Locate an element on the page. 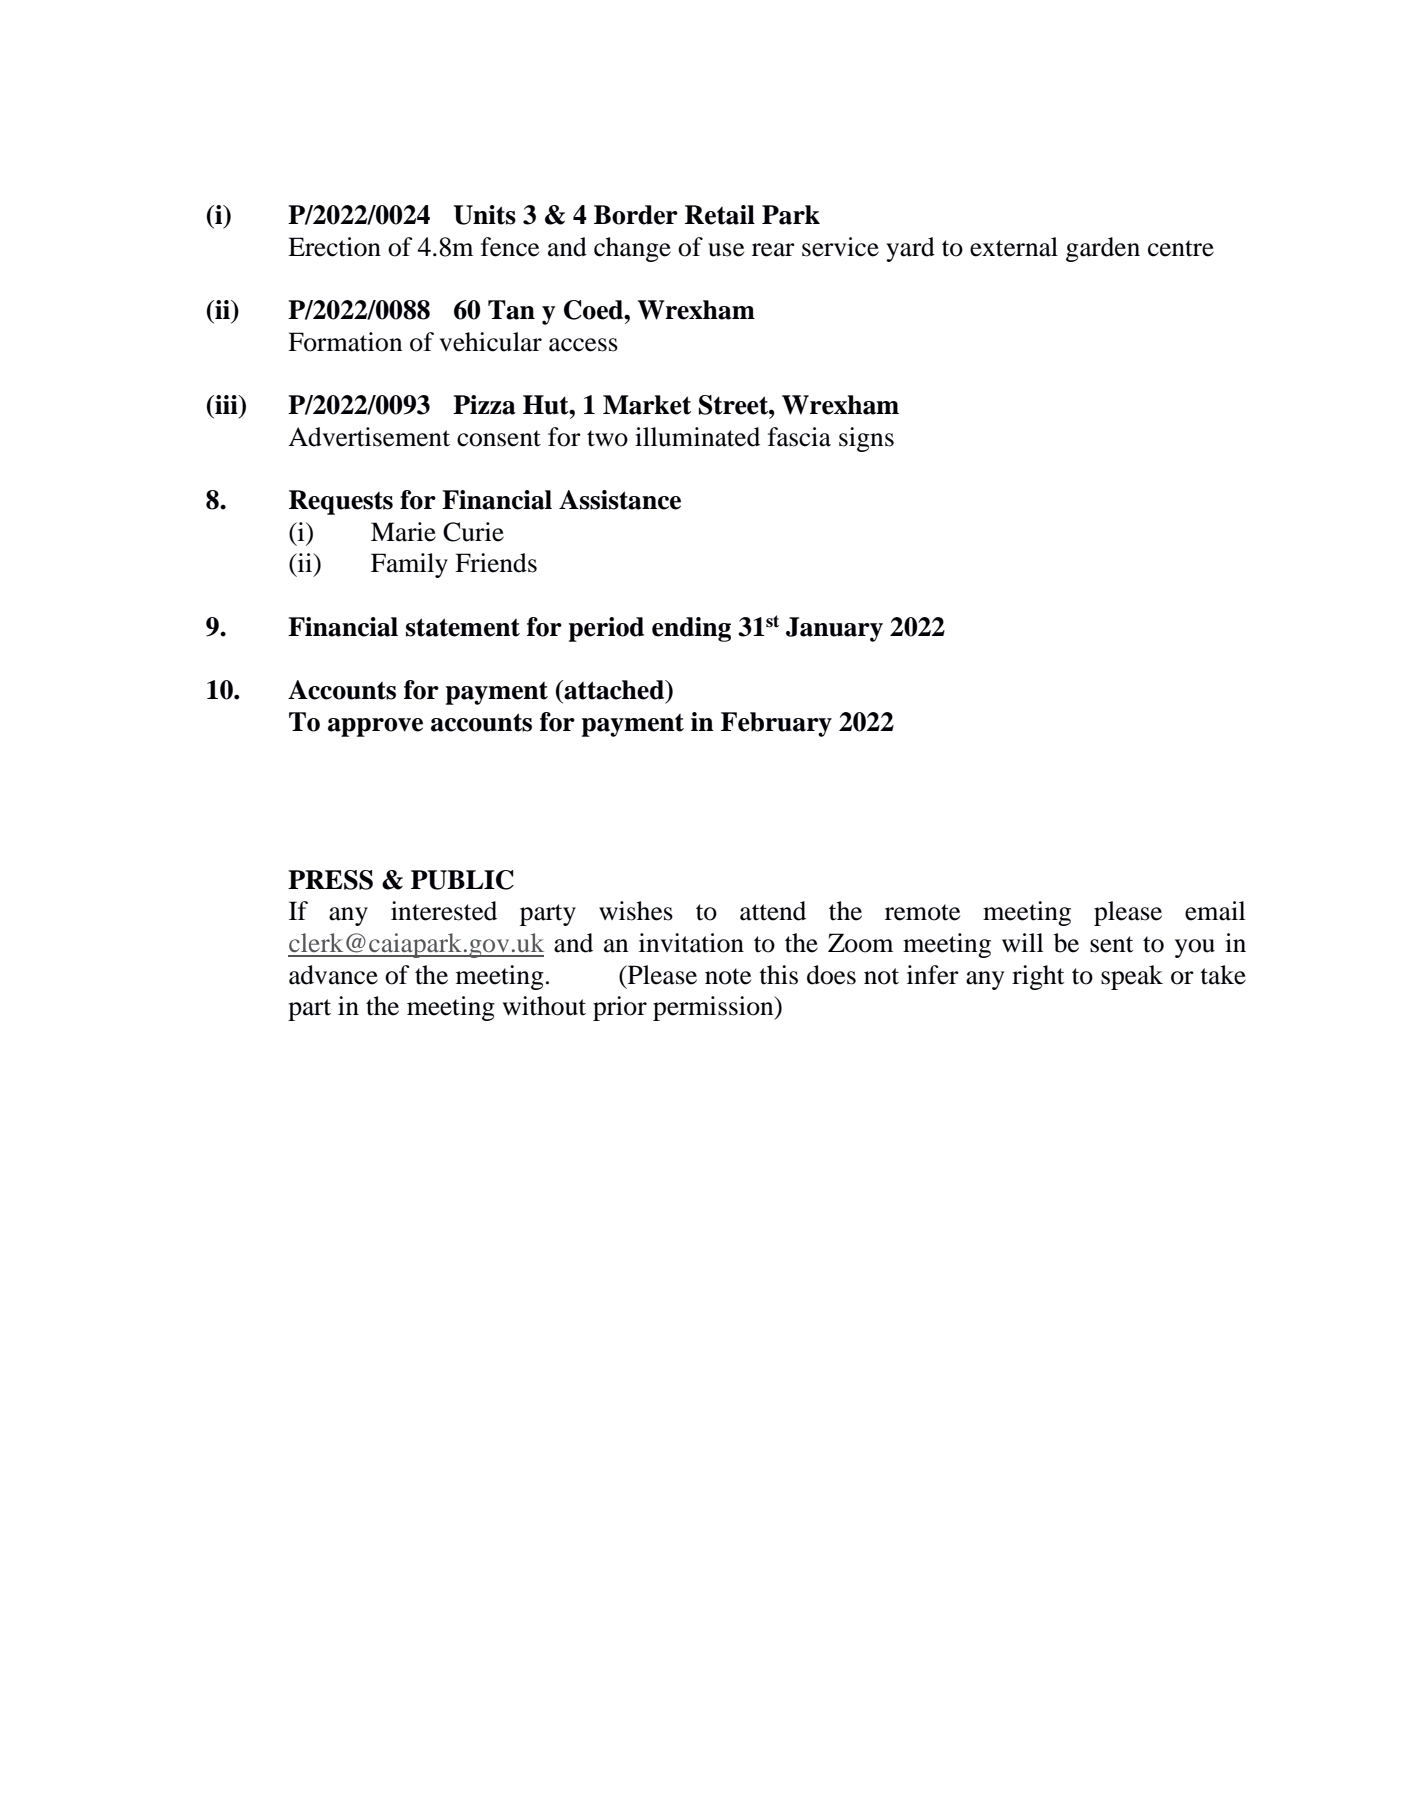 The image size is (1402, 1815). Requests is located at coordinates (341, 502).
